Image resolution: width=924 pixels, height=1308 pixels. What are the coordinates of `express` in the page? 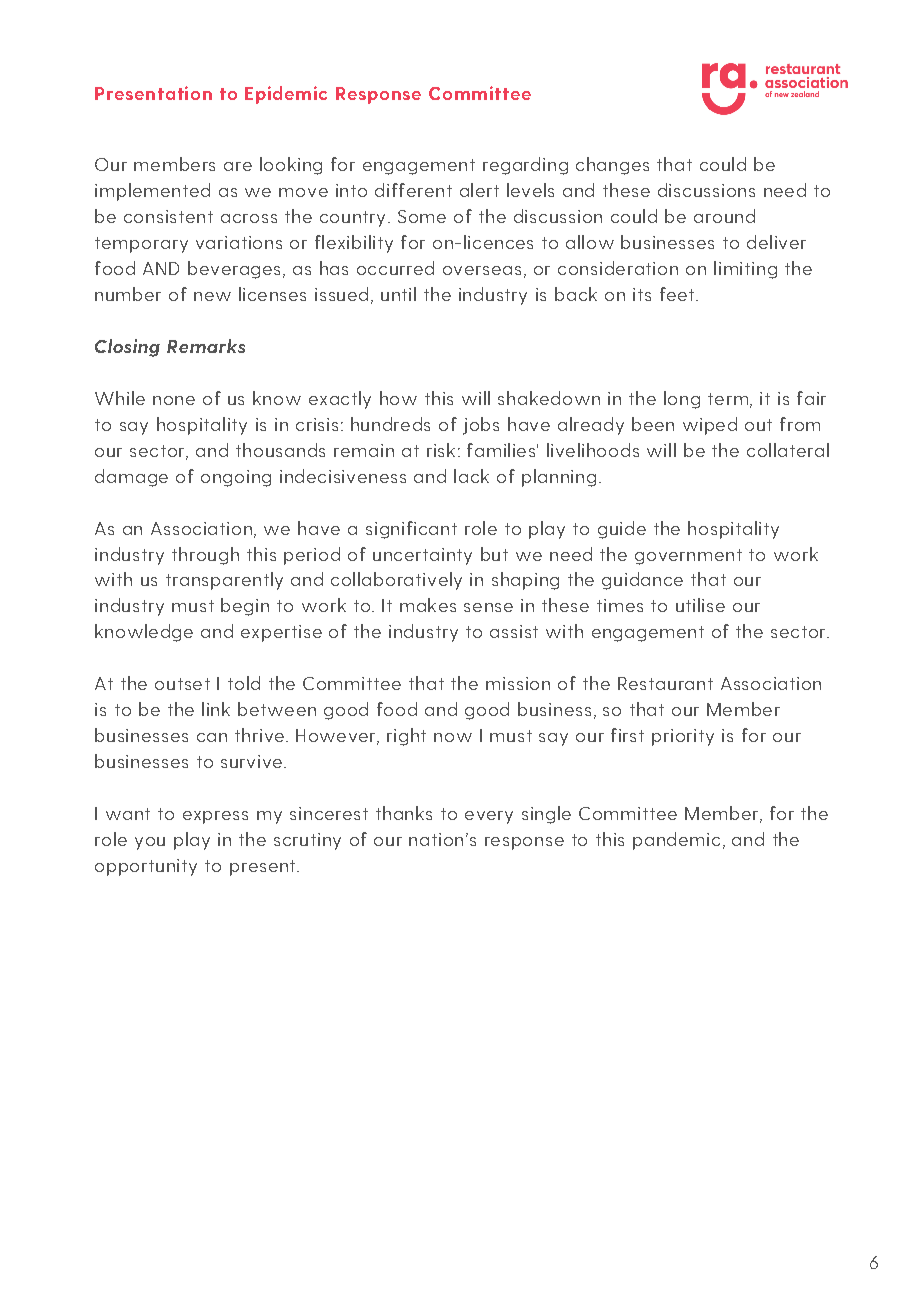 It's located at (215, 817).
